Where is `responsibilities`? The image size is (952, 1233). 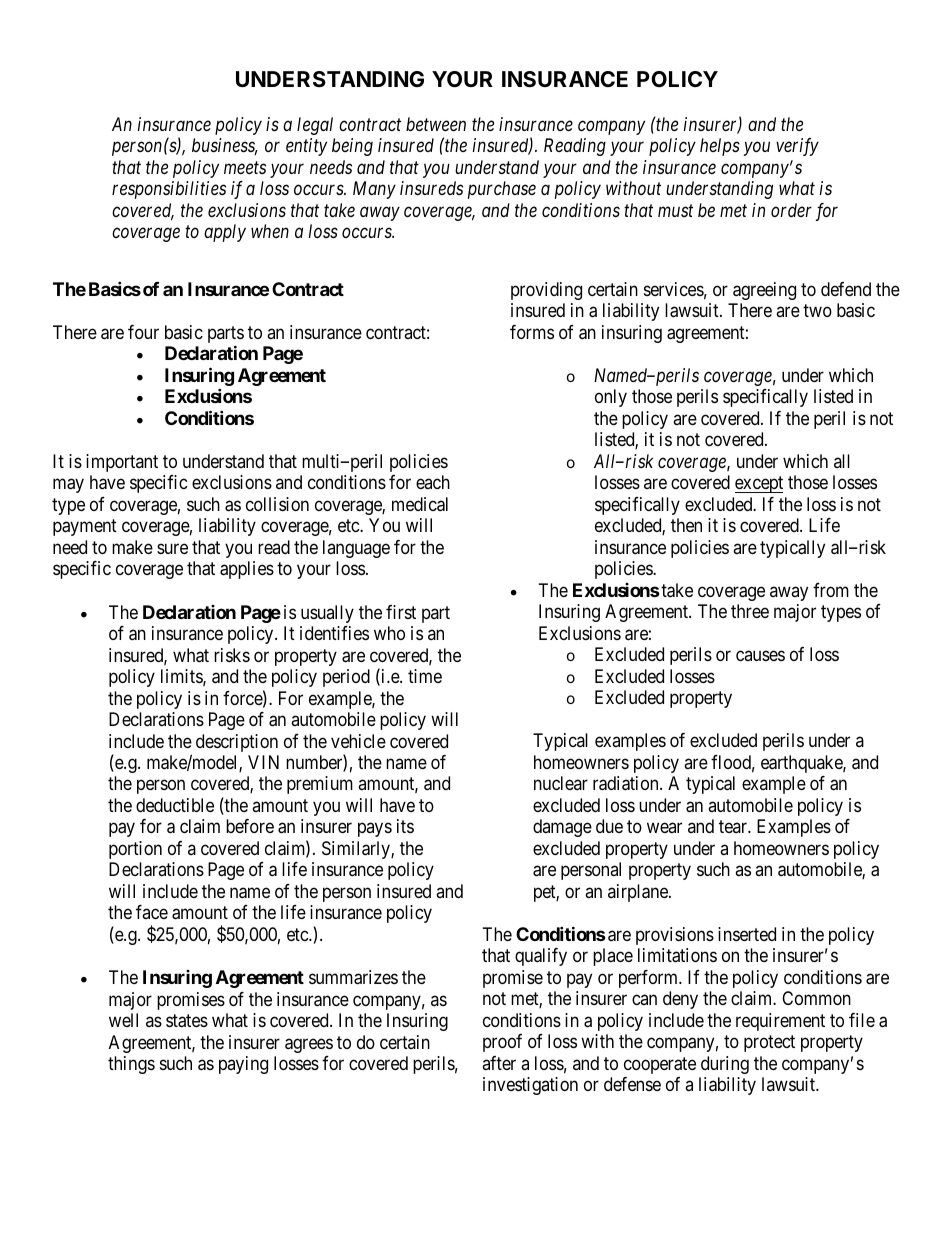
responsibilities is located at coordinates (169, 190).
